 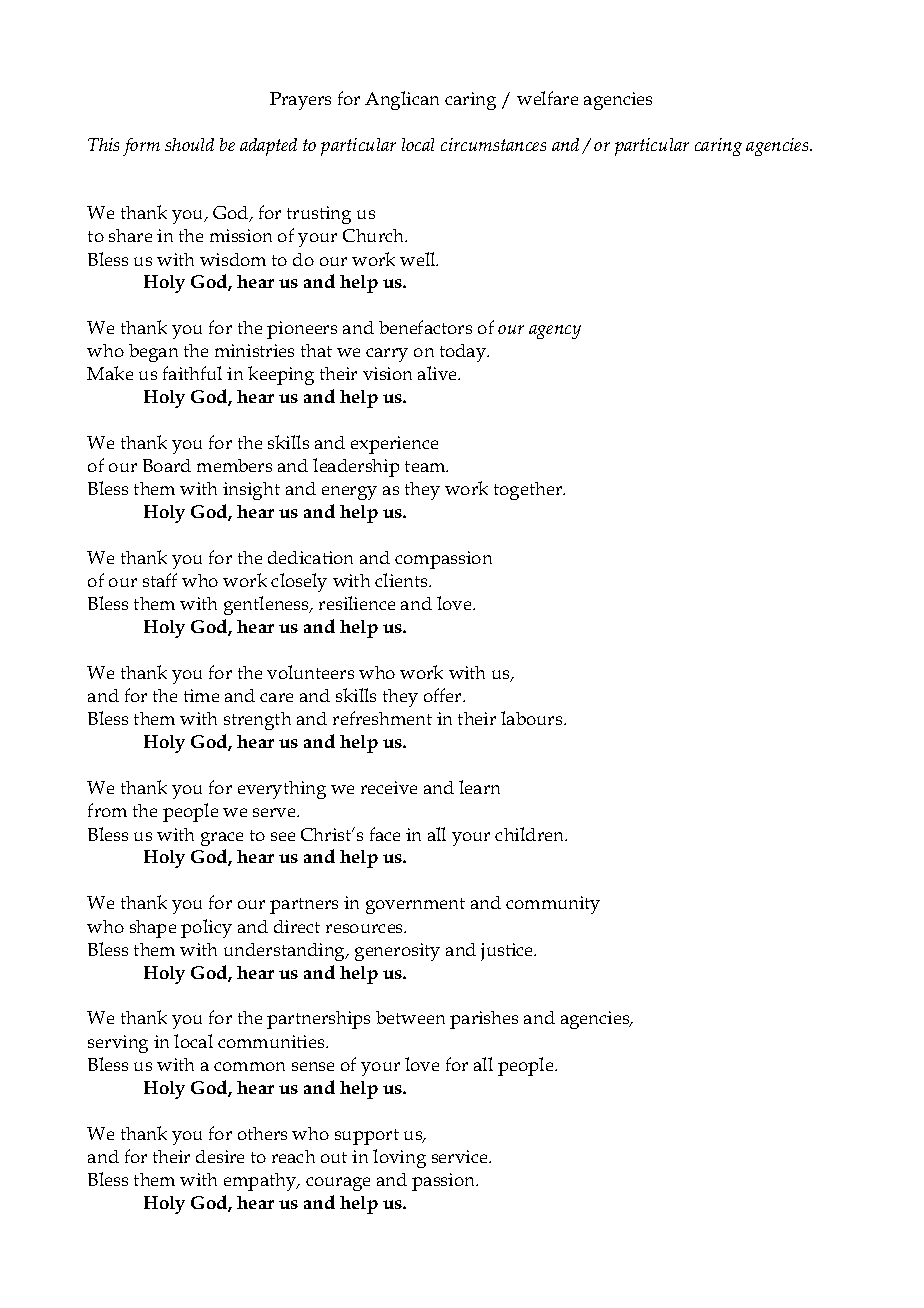 What do you see at coordinates (316, 350) in the screenshot?
I see `that` at bounding box center [316, 350].
